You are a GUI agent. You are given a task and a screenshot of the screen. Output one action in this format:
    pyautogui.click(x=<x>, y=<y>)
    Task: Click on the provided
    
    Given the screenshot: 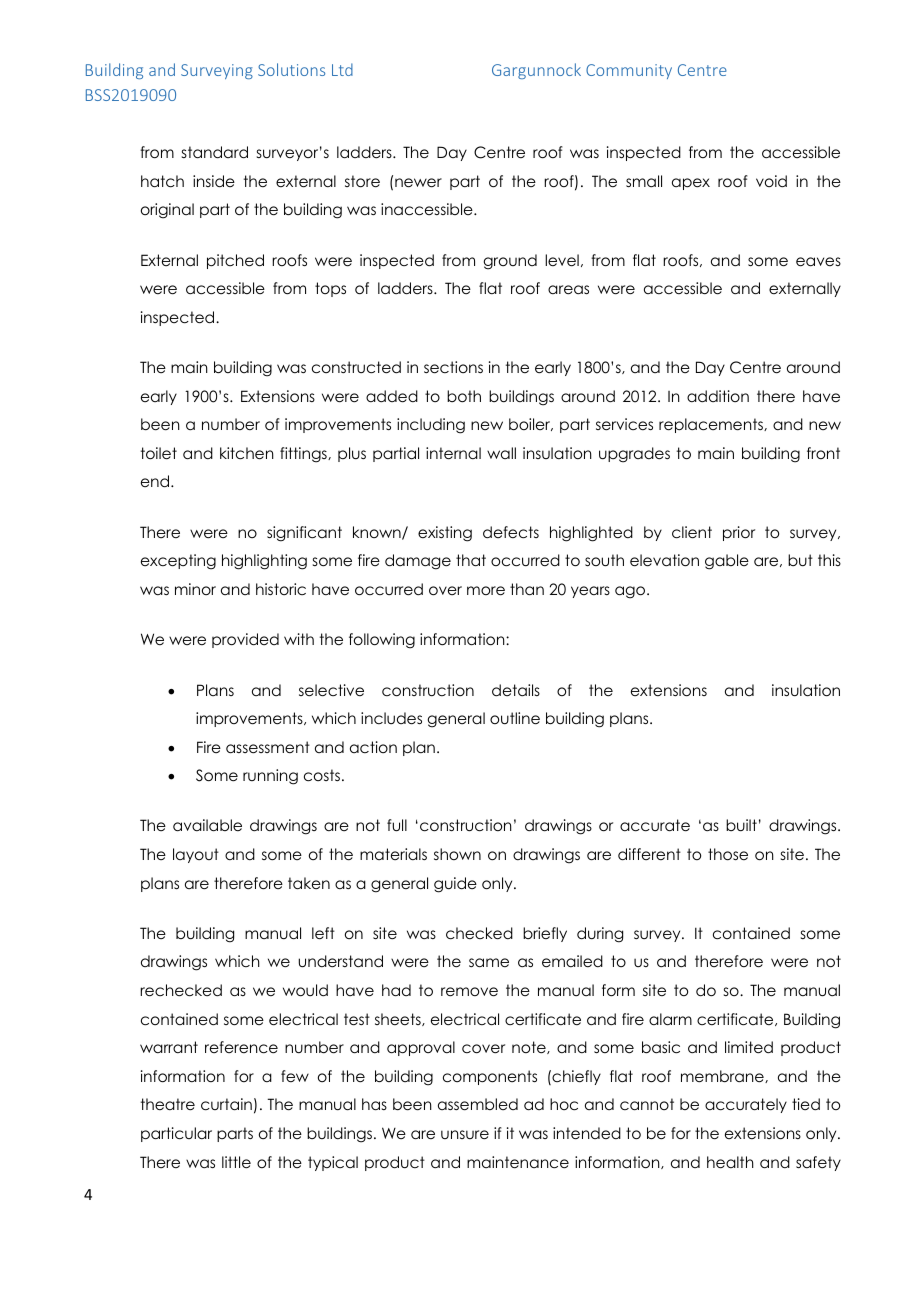 What is the action you would take?
    pyautogui.click(x=245, y=640)
